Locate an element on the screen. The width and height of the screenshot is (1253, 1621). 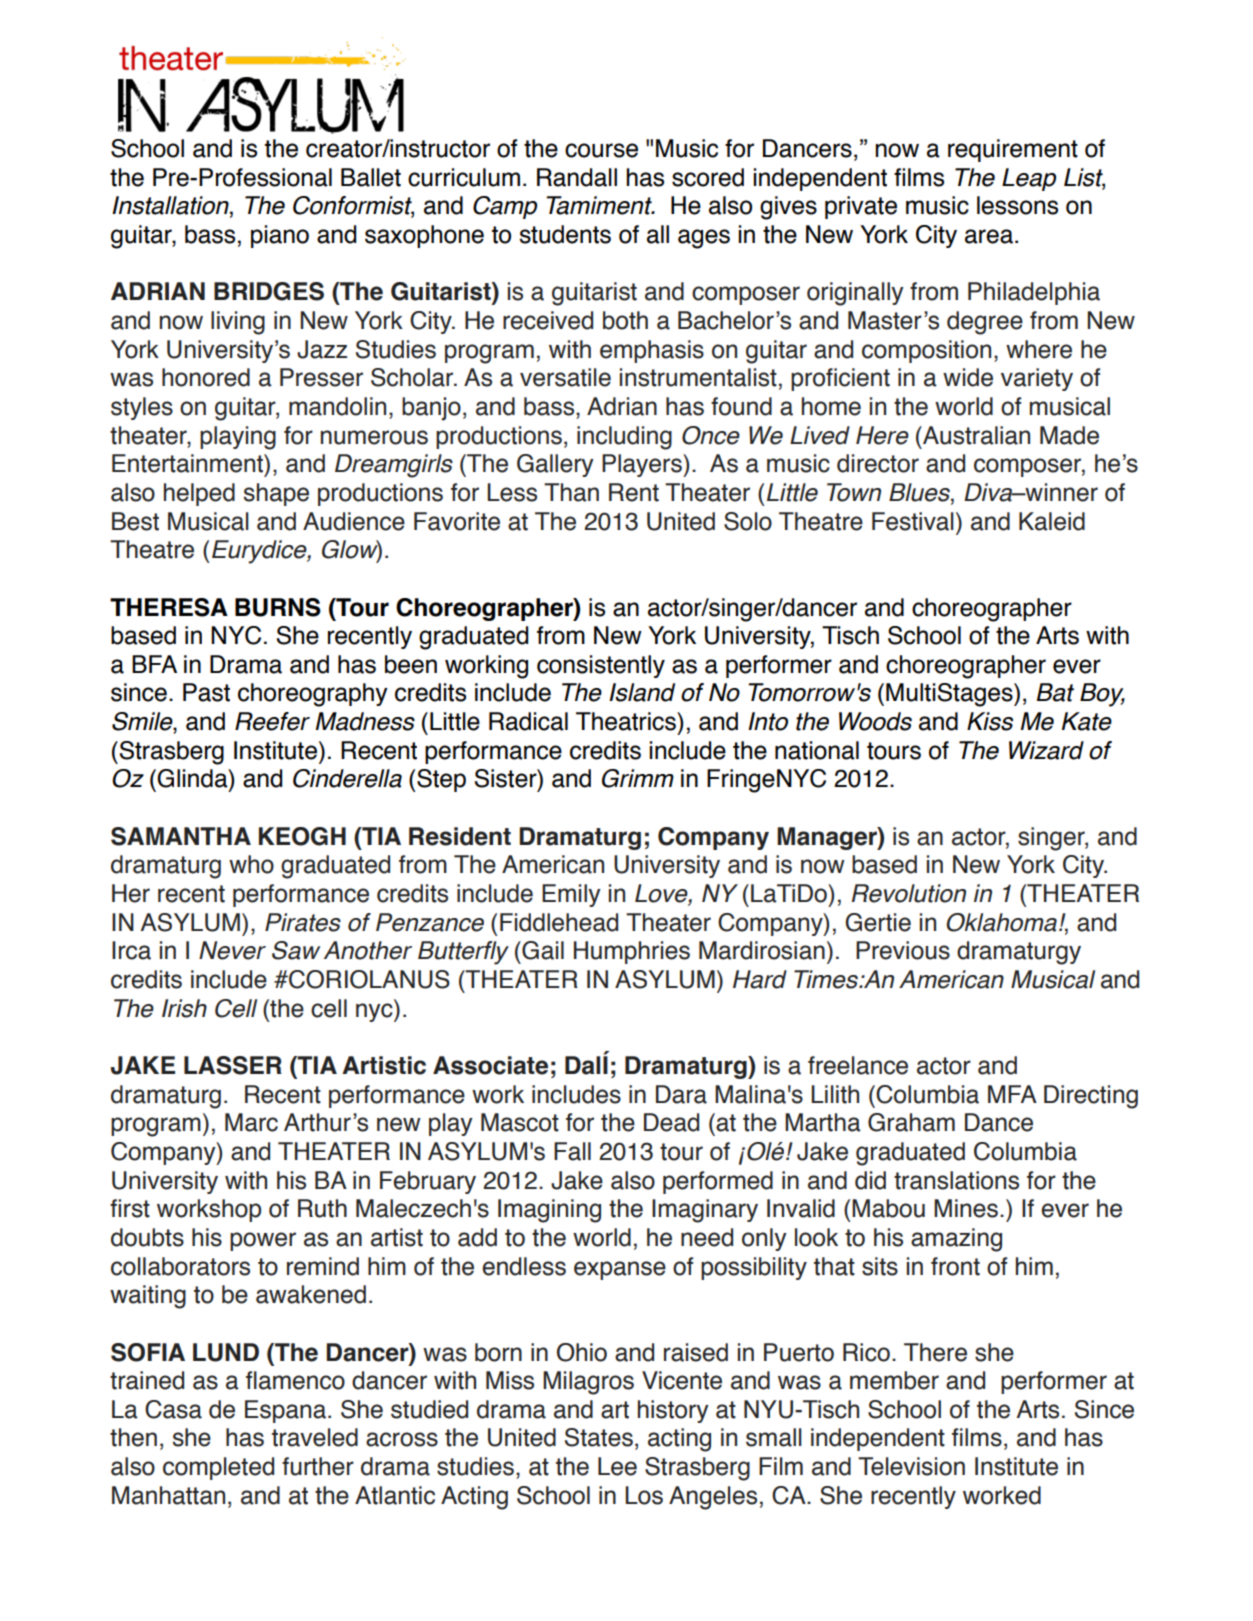
including is located at coordinates (624, 438).
